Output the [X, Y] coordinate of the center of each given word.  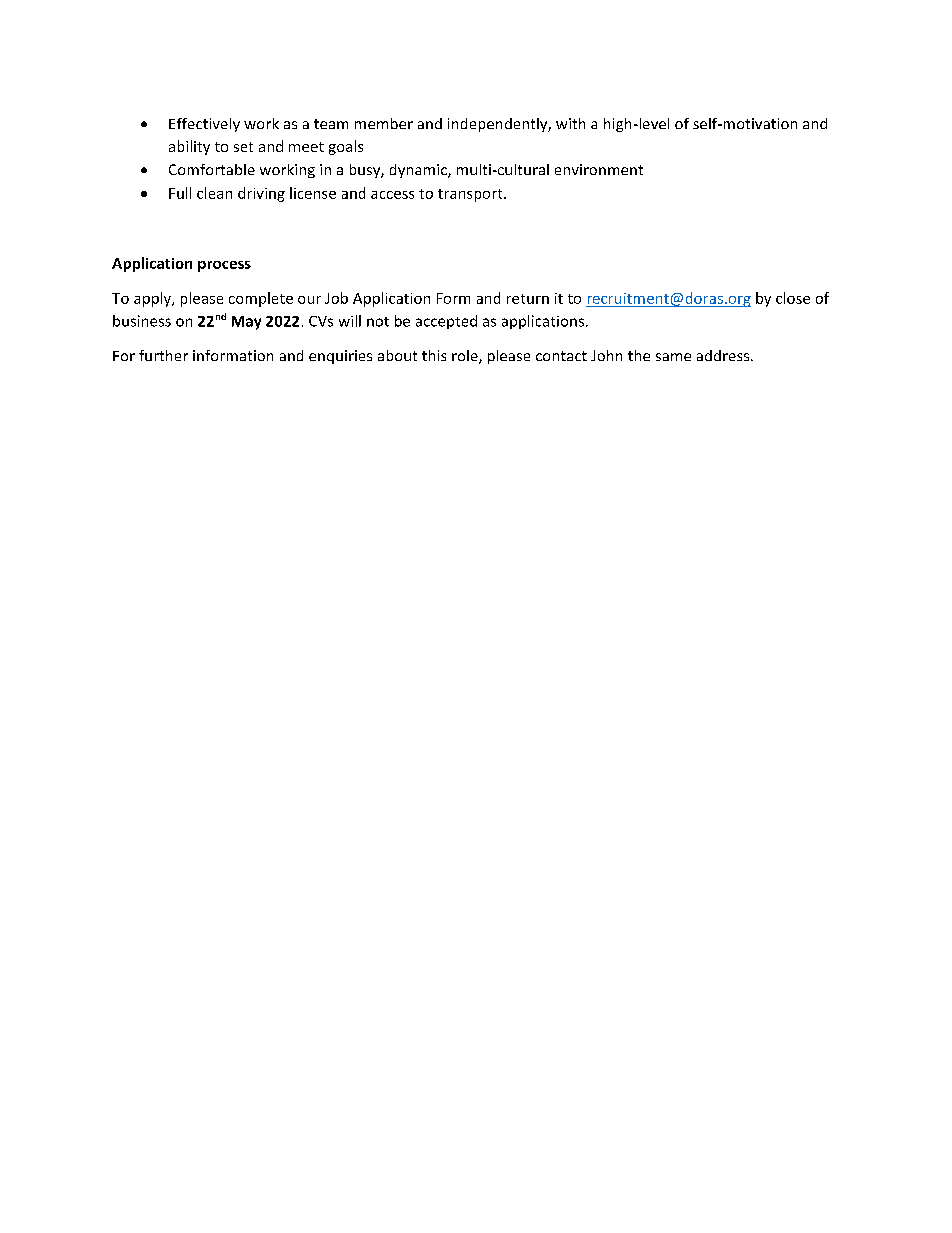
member [384, 123]
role [466, 357]
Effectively [204, 125]
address [724, 355]
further [163, 355]
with [570, 123]
